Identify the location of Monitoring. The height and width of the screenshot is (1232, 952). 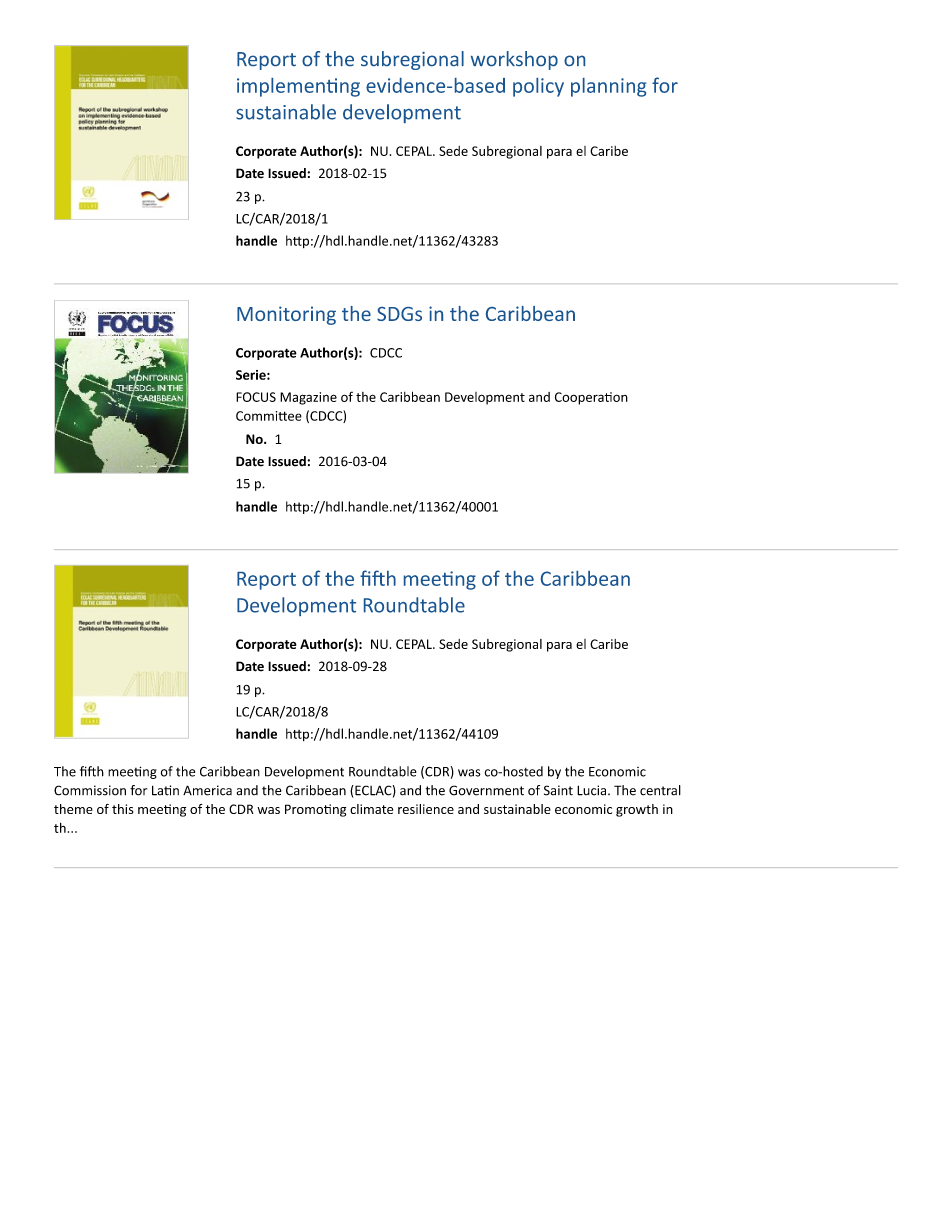
(286, 315).
